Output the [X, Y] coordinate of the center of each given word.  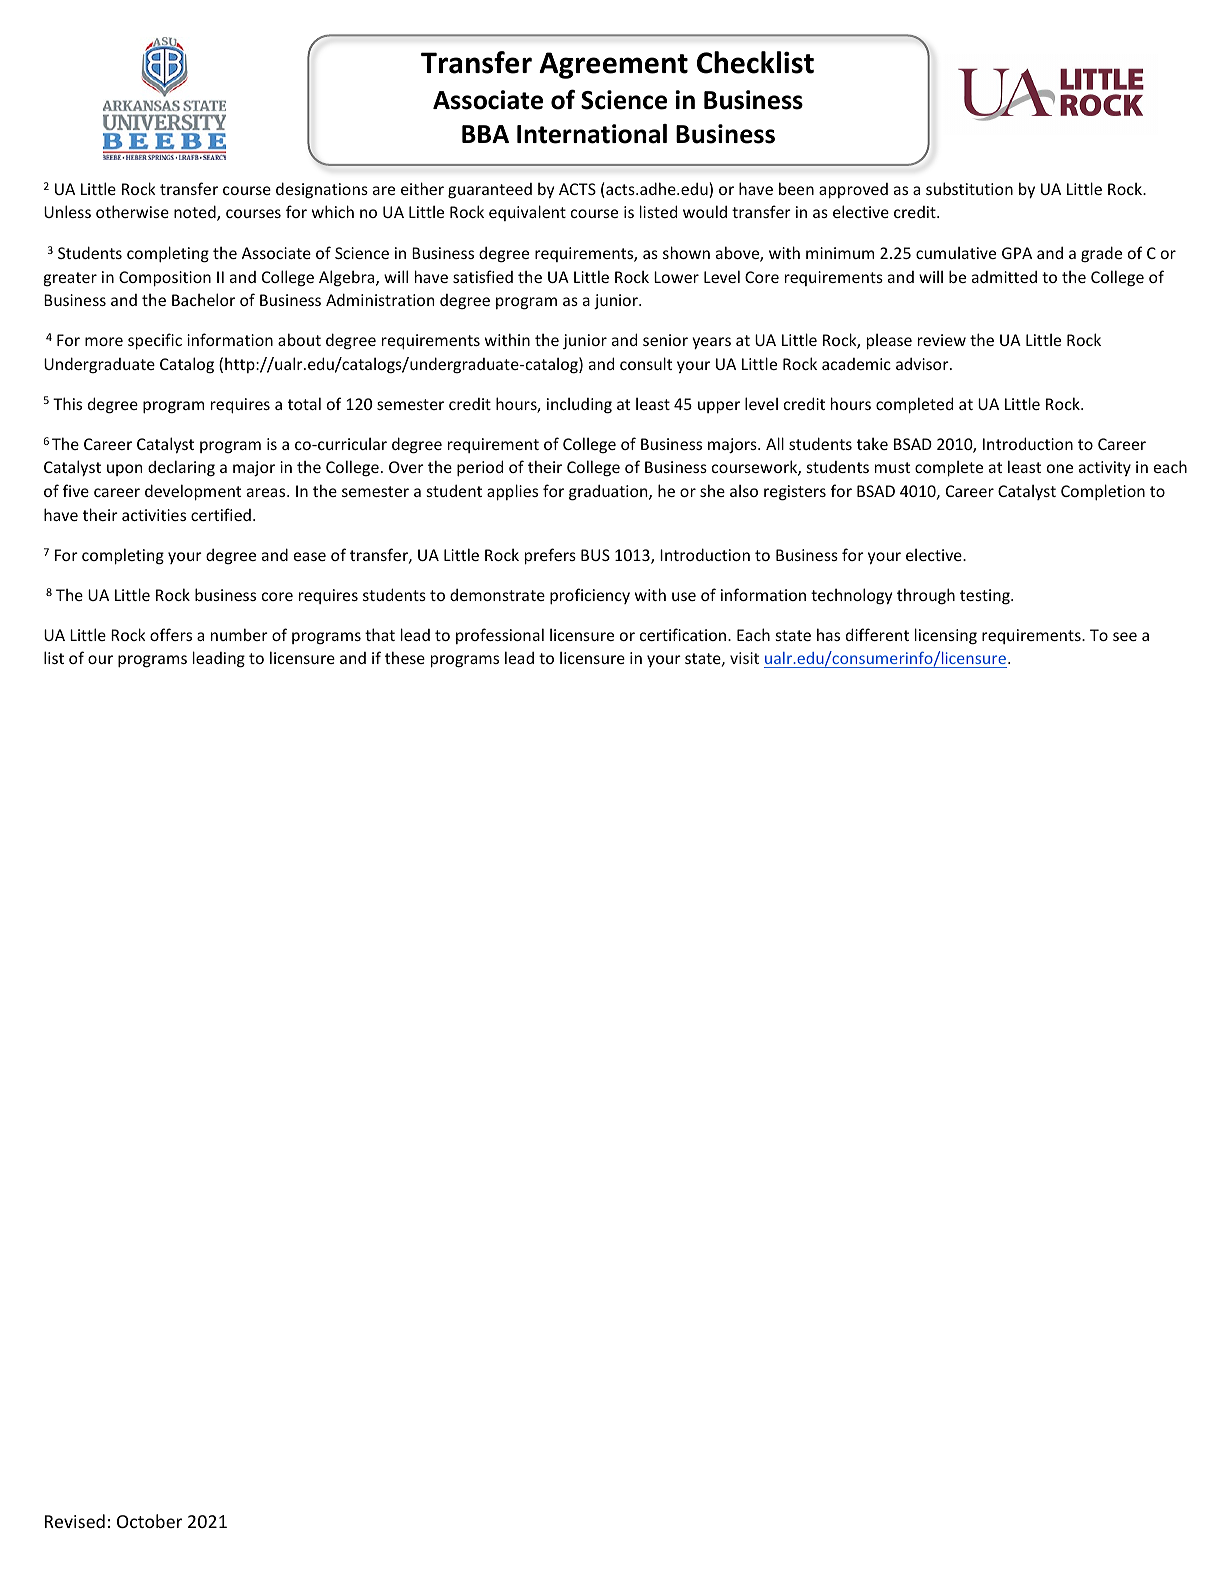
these [405, 657]
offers [171, 634]
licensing [946, 636]
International [592, 134]
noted [196, 213]
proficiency [590, 596]
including [579, 405]
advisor [923, 363]
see [1125, 636]
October [149, 1521]
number [239, 634]
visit [744, 658]
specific [155, 341]
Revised [75, 1521]
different [877, 634]
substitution [969, 188]
